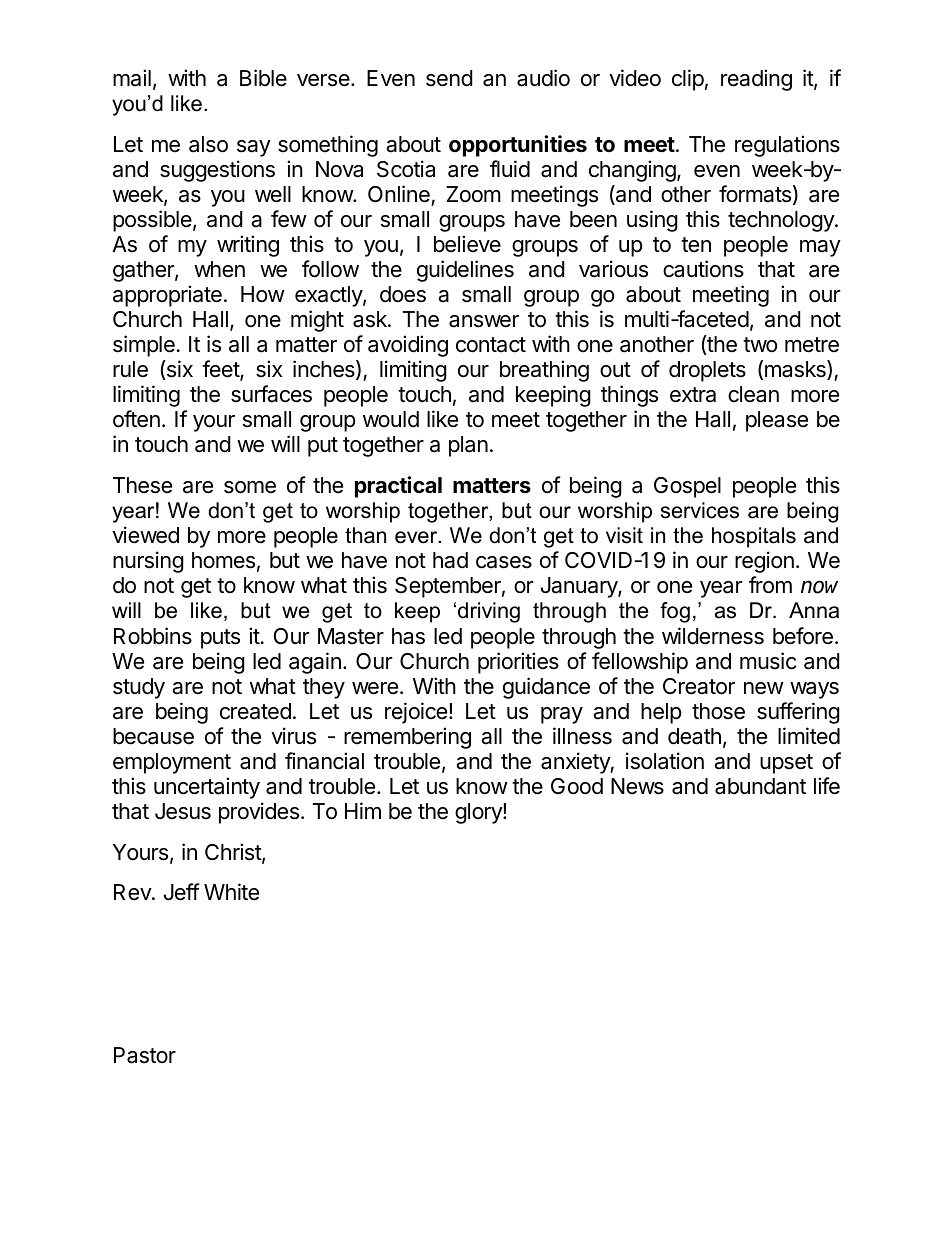  What do you see at coordinates (221, 370) in the screenshot?
I see `feet` at bounding box center [221, 370].
